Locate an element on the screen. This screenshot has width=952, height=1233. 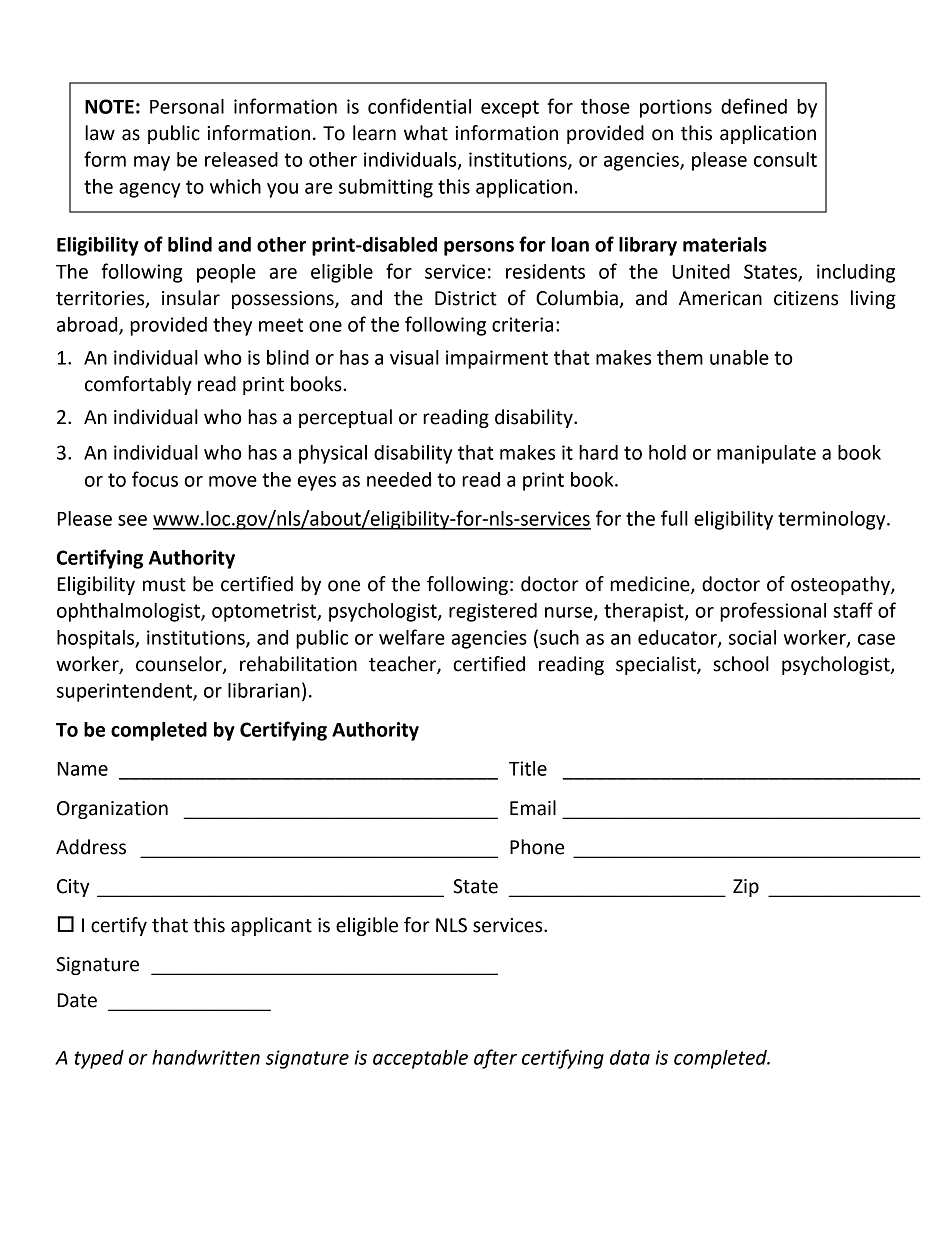
Personal is located at coordinates (187, 106).
